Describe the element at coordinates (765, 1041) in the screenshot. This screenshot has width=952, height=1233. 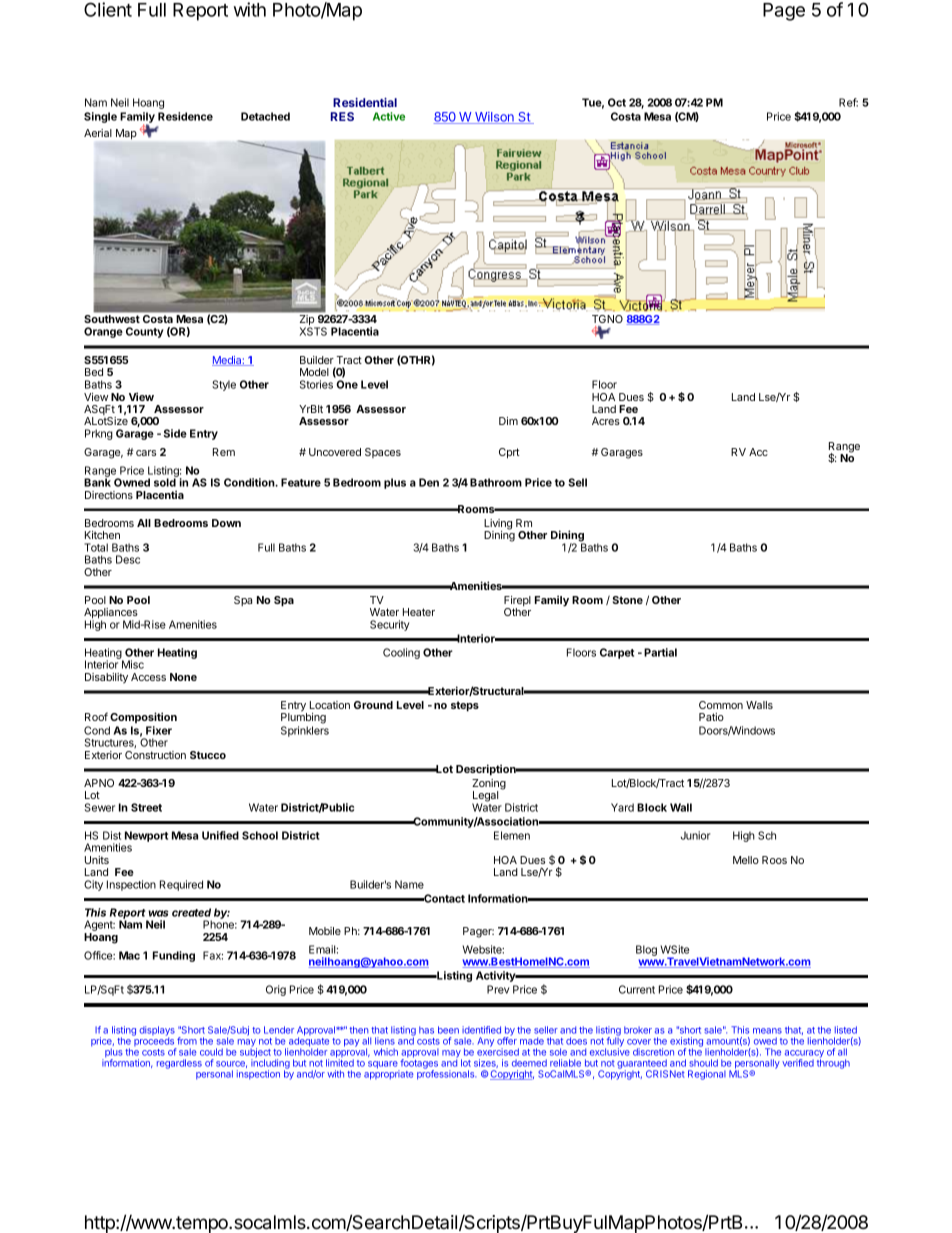
I see `owed` at that location.
